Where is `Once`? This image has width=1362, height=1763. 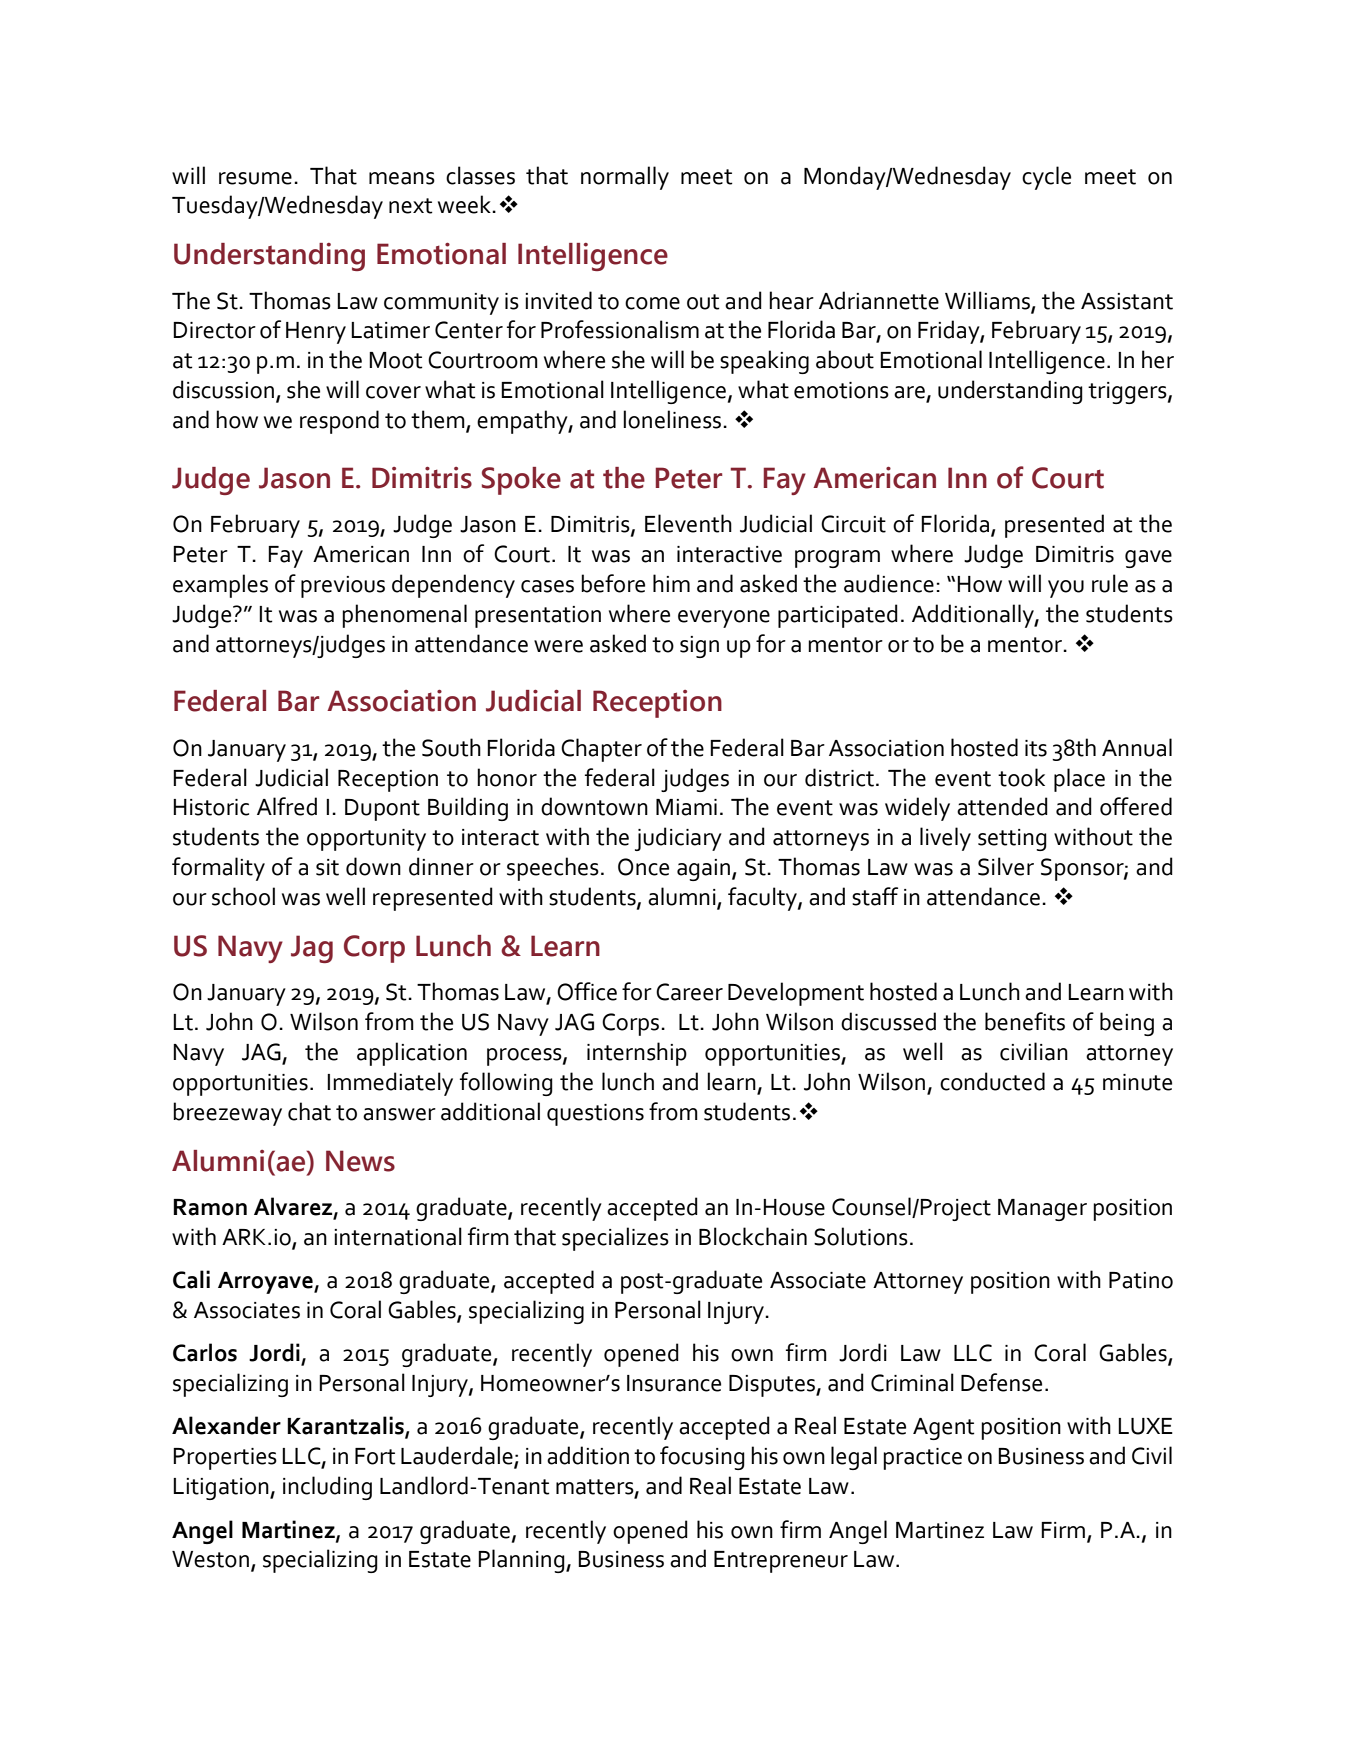 Once is located at coordinates (643, 867).
